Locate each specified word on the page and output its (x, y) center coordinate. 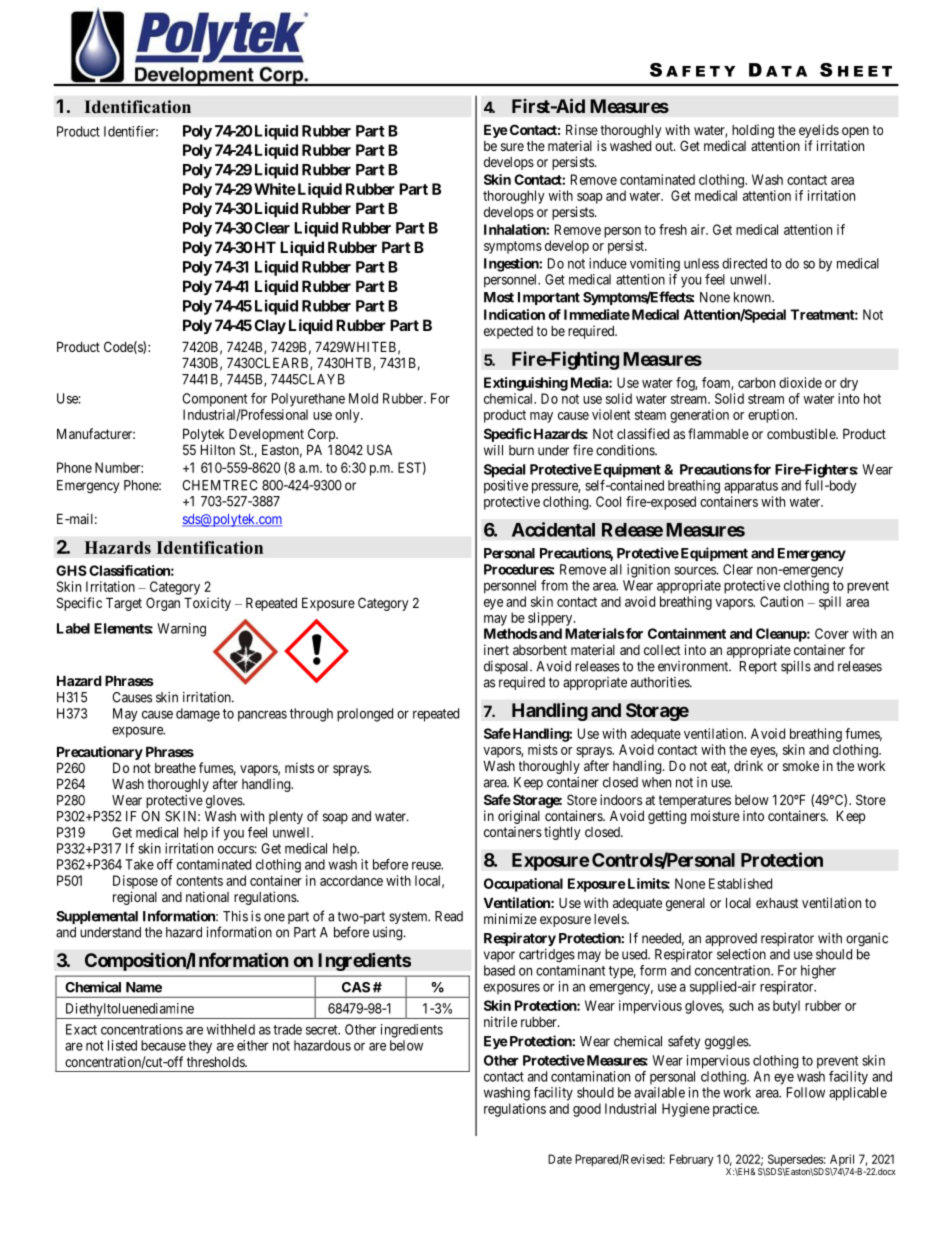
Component (214, 400)
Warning (181, 630)
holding (753, 131)
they (200, 1047)
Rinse (582, 129)
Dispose (135, 882)
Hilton (218, 449)
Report (758, 667)
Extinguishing (526, 384)
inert (496, 649)
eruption (772, 416)
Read (449, 916)
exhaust (777, 903)
